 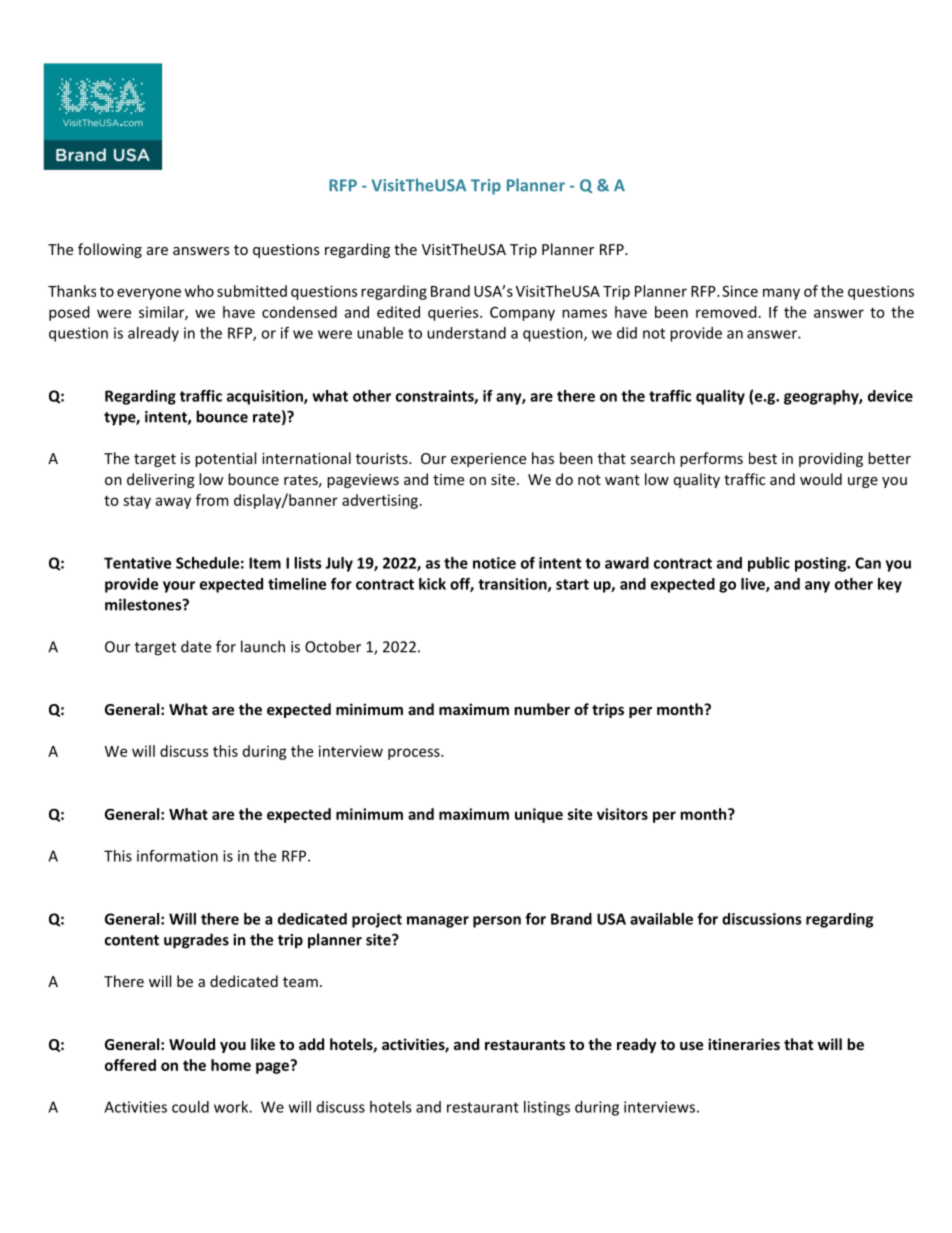 I want to click on offered, so click(x=130, y=1065).
